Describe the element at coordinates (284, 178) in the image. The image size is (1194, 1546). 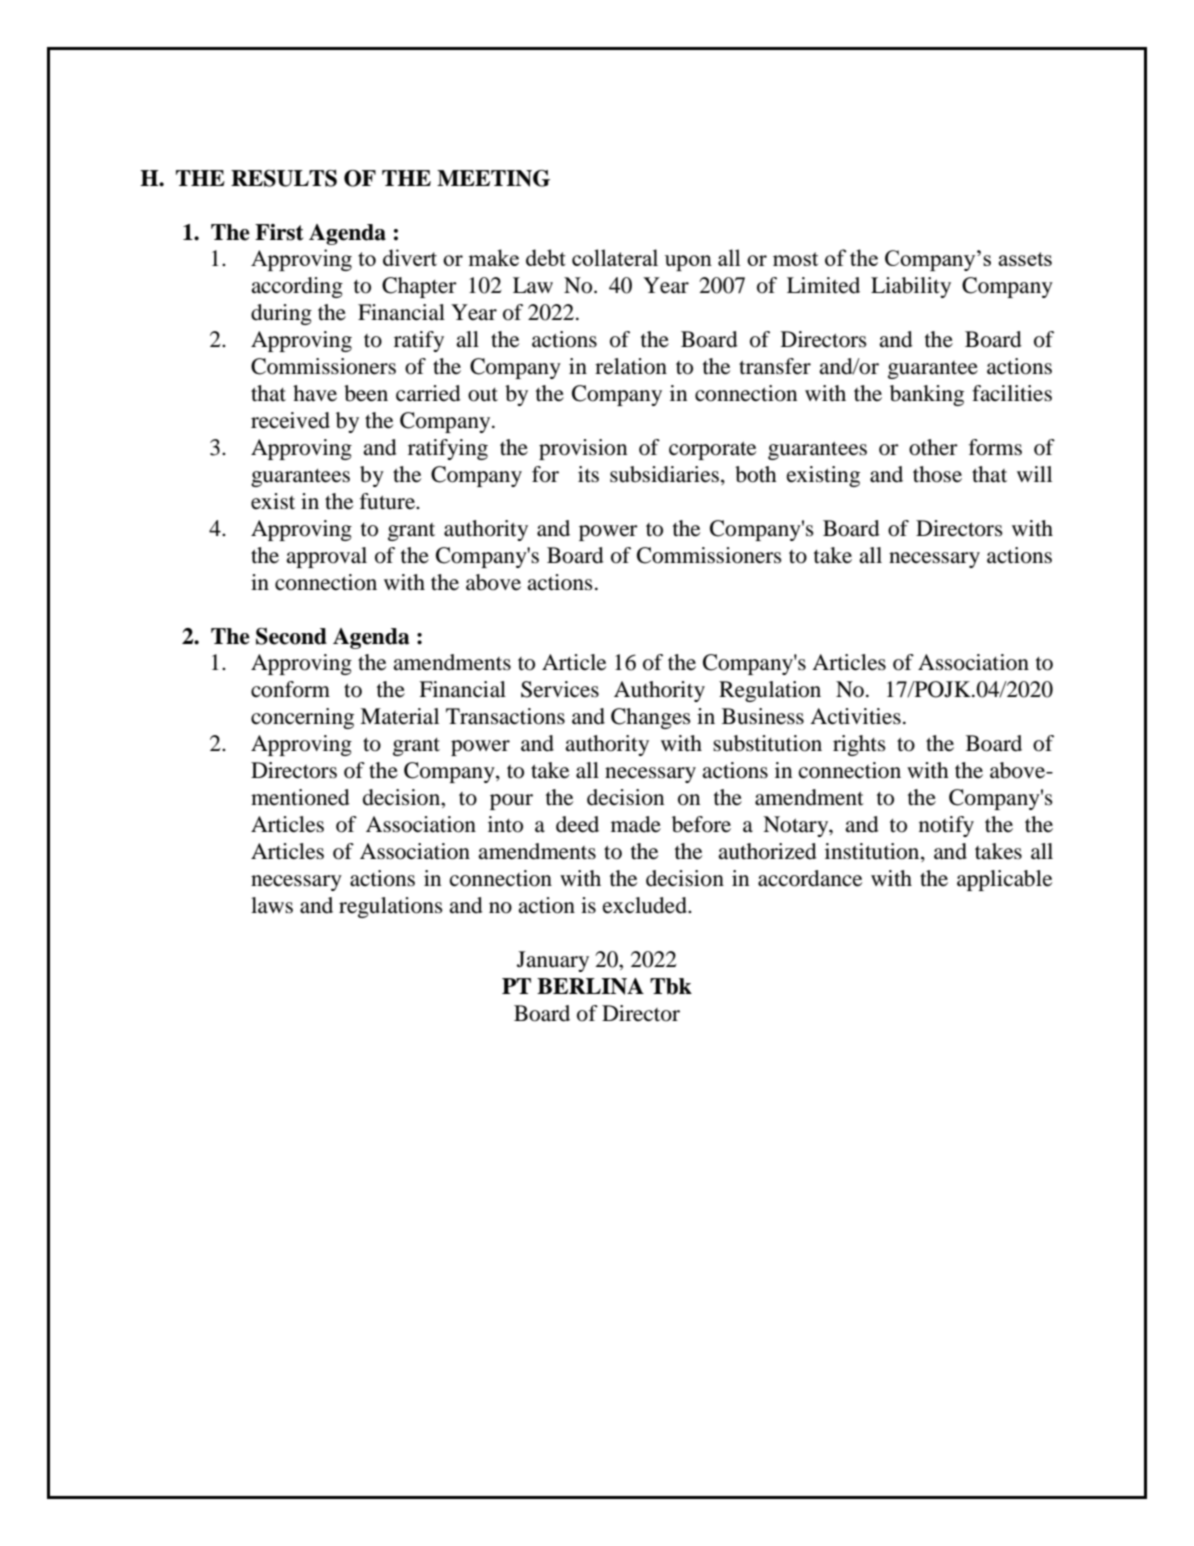
I see `RESULTS` at that location.
